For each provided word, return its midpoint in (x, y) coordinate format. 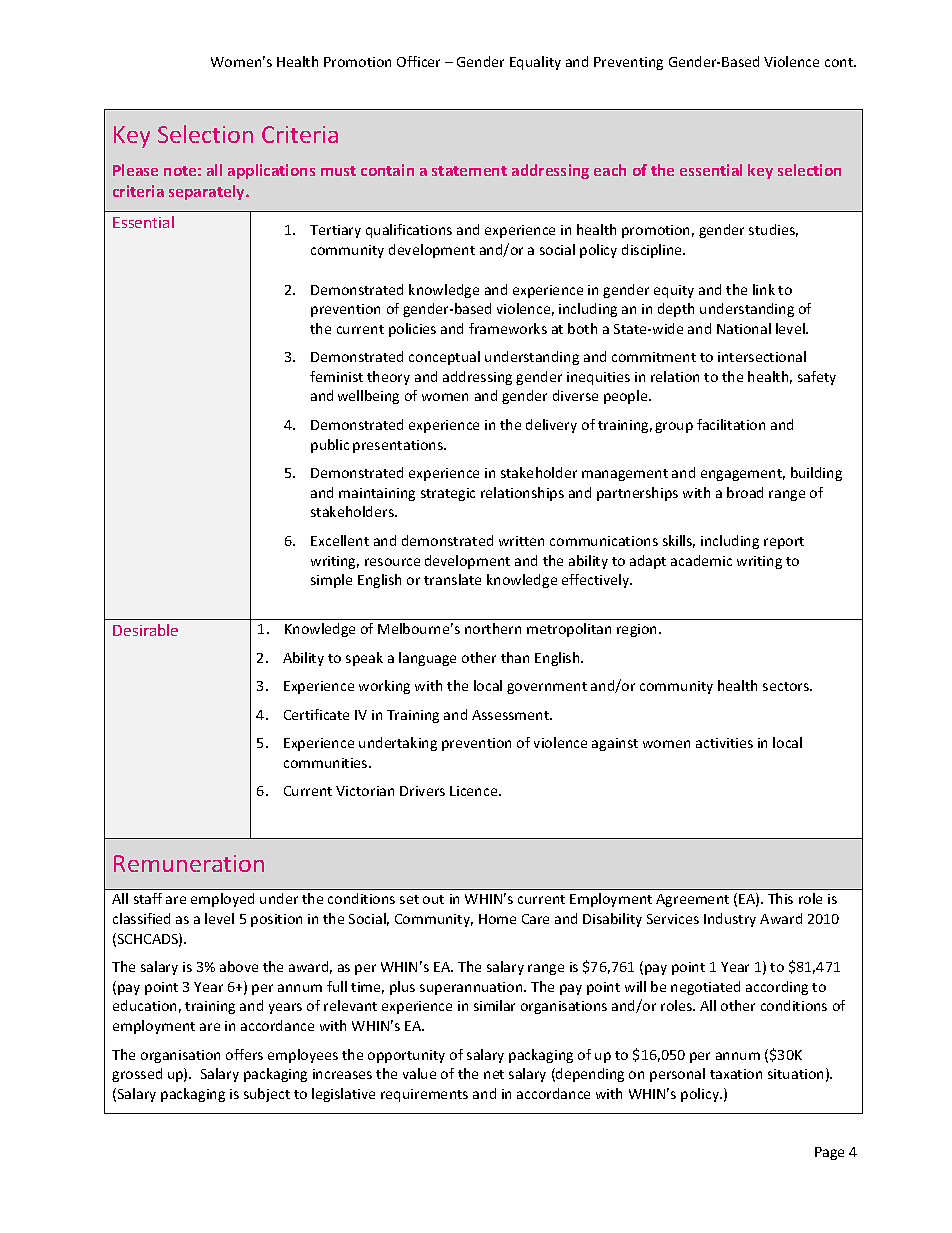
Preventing (628, 63)
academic (701, 560)
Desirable (145, 630)
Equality (535, 63)
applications (271, 171)
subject (267, 1095)
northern (493, 628)
